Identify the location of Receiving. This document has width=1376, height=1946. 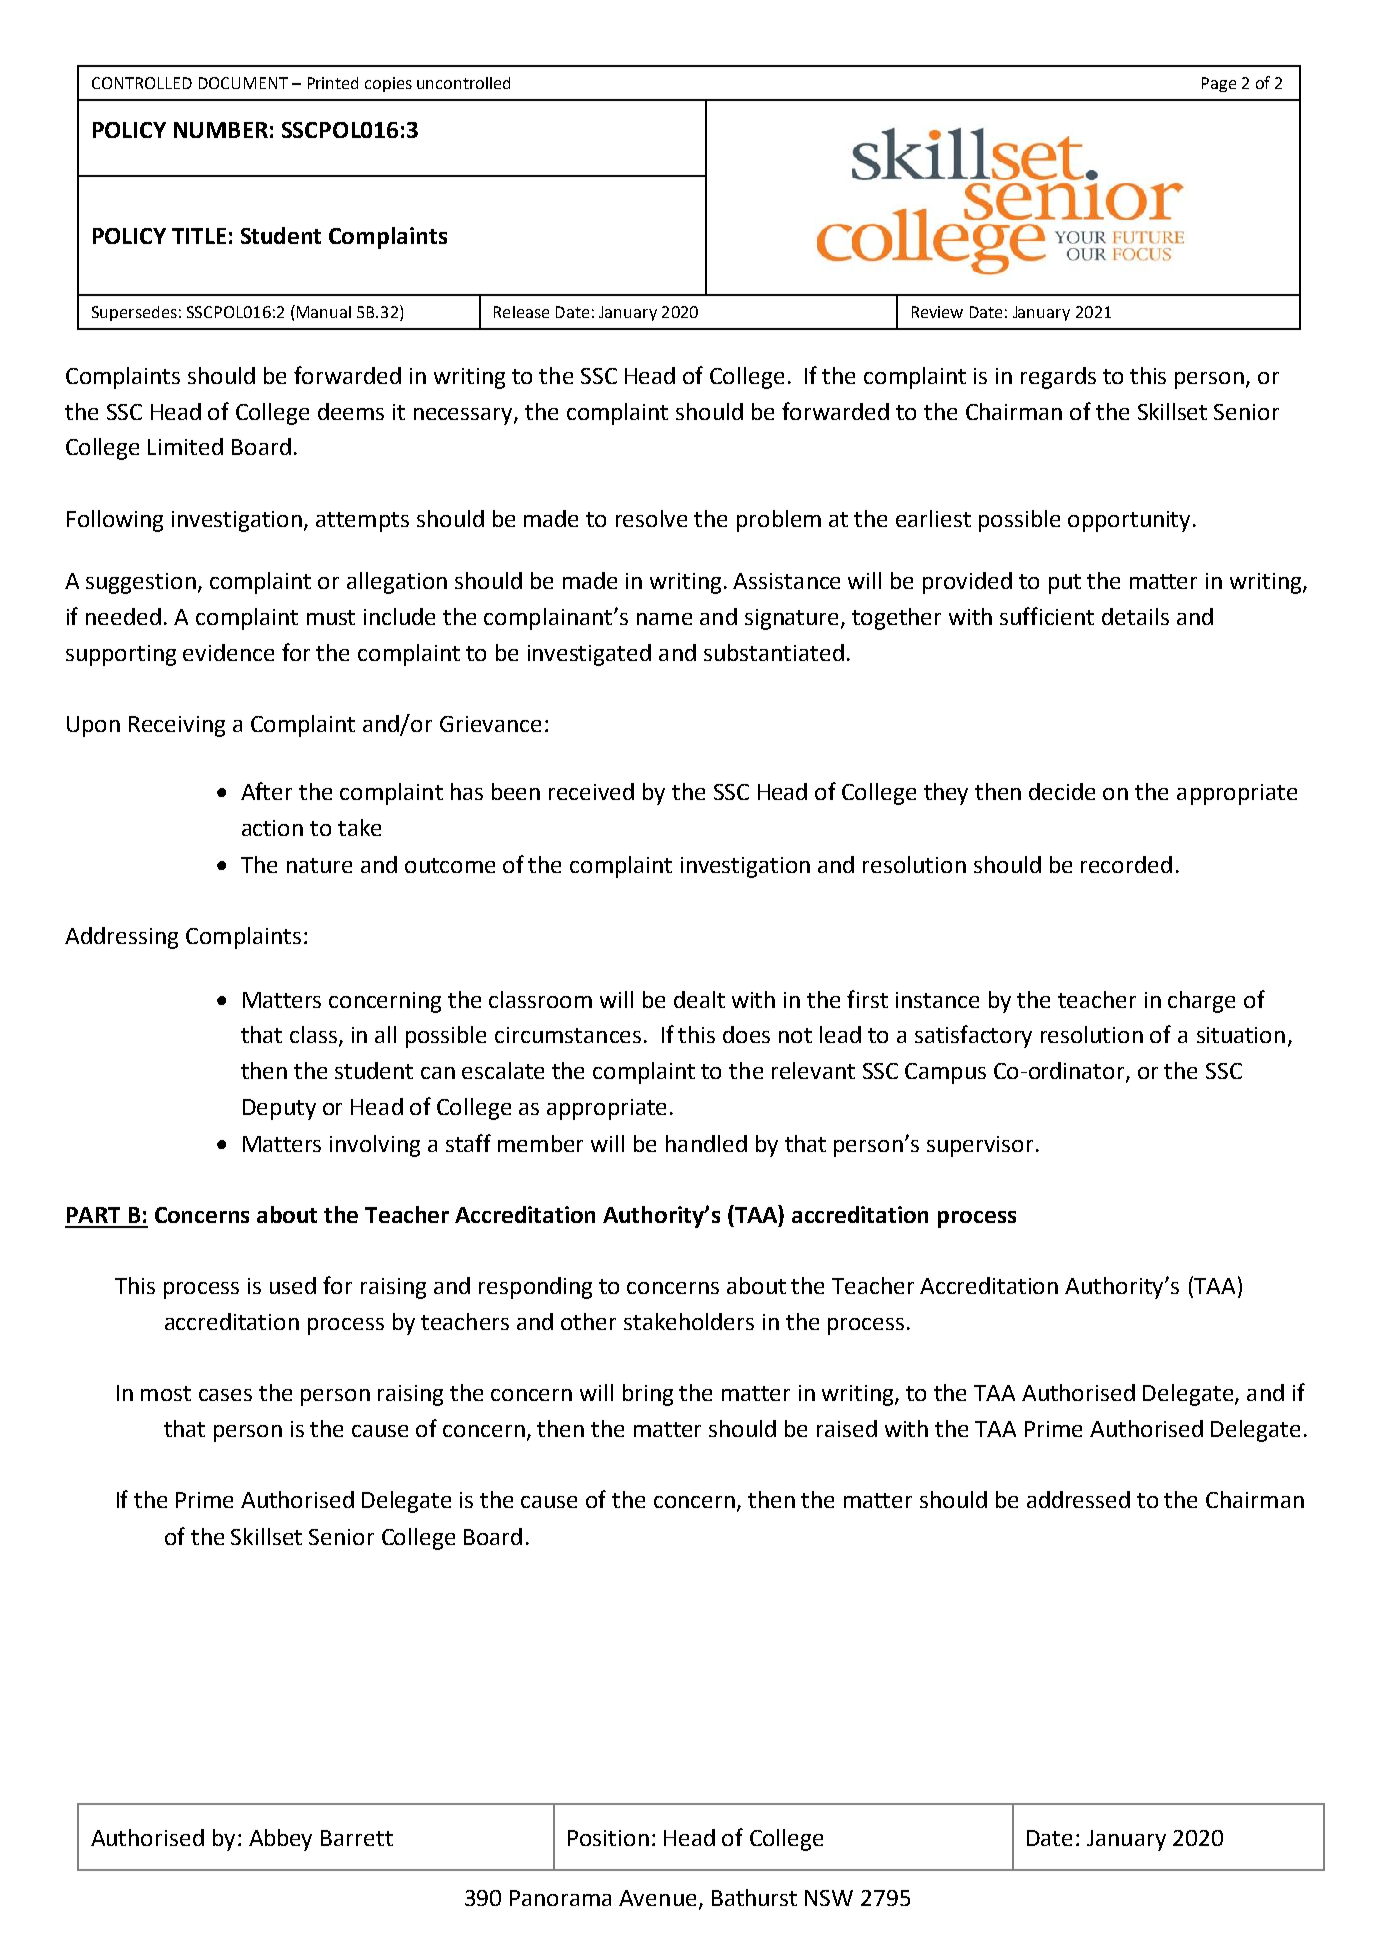
(177, 726).
